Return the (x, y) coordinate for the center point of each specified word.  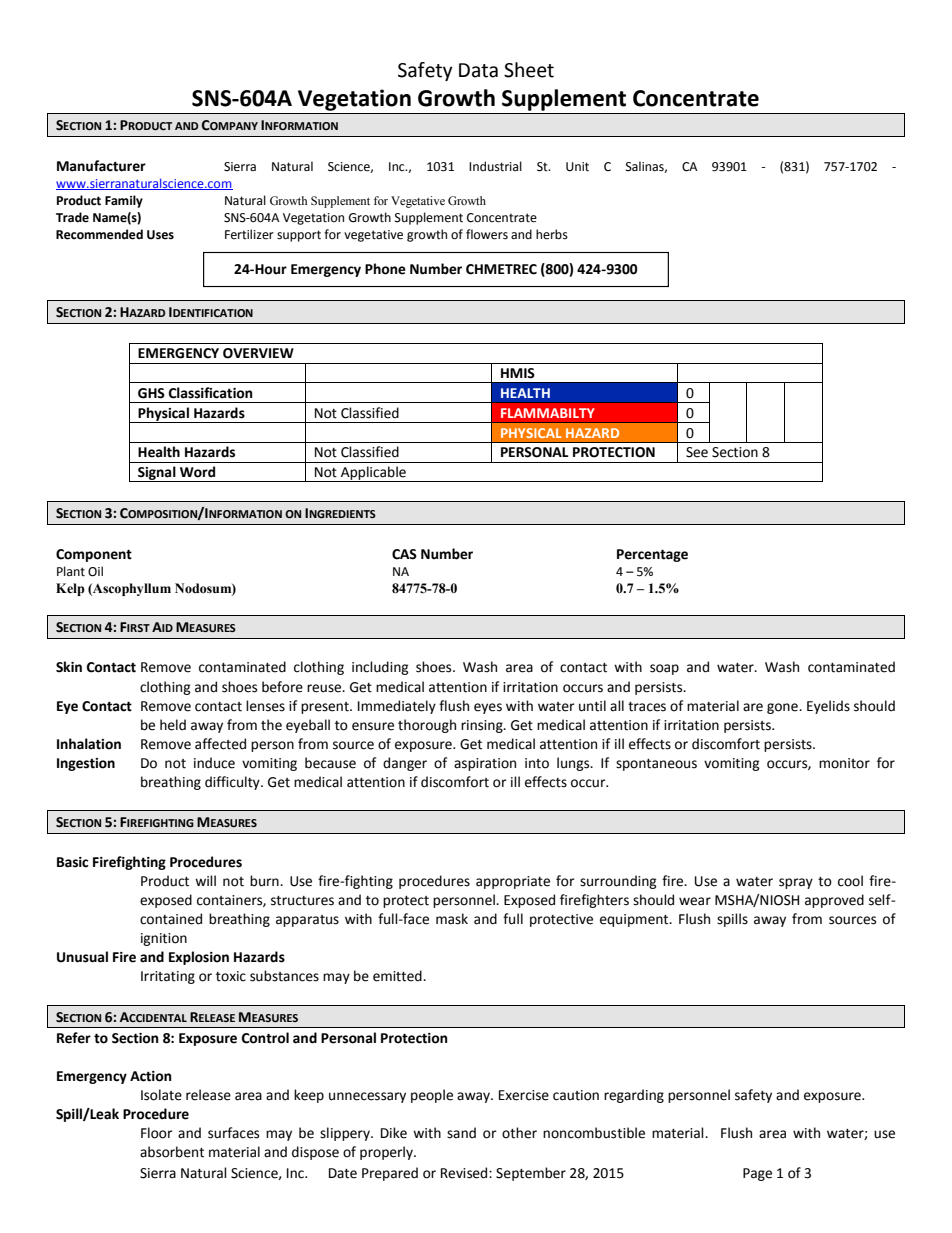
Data (478, 70)
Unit (577, 167)
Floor (157, 1133)
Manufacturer (101, 166)
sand (461, 1133)
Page (757, 1174)
